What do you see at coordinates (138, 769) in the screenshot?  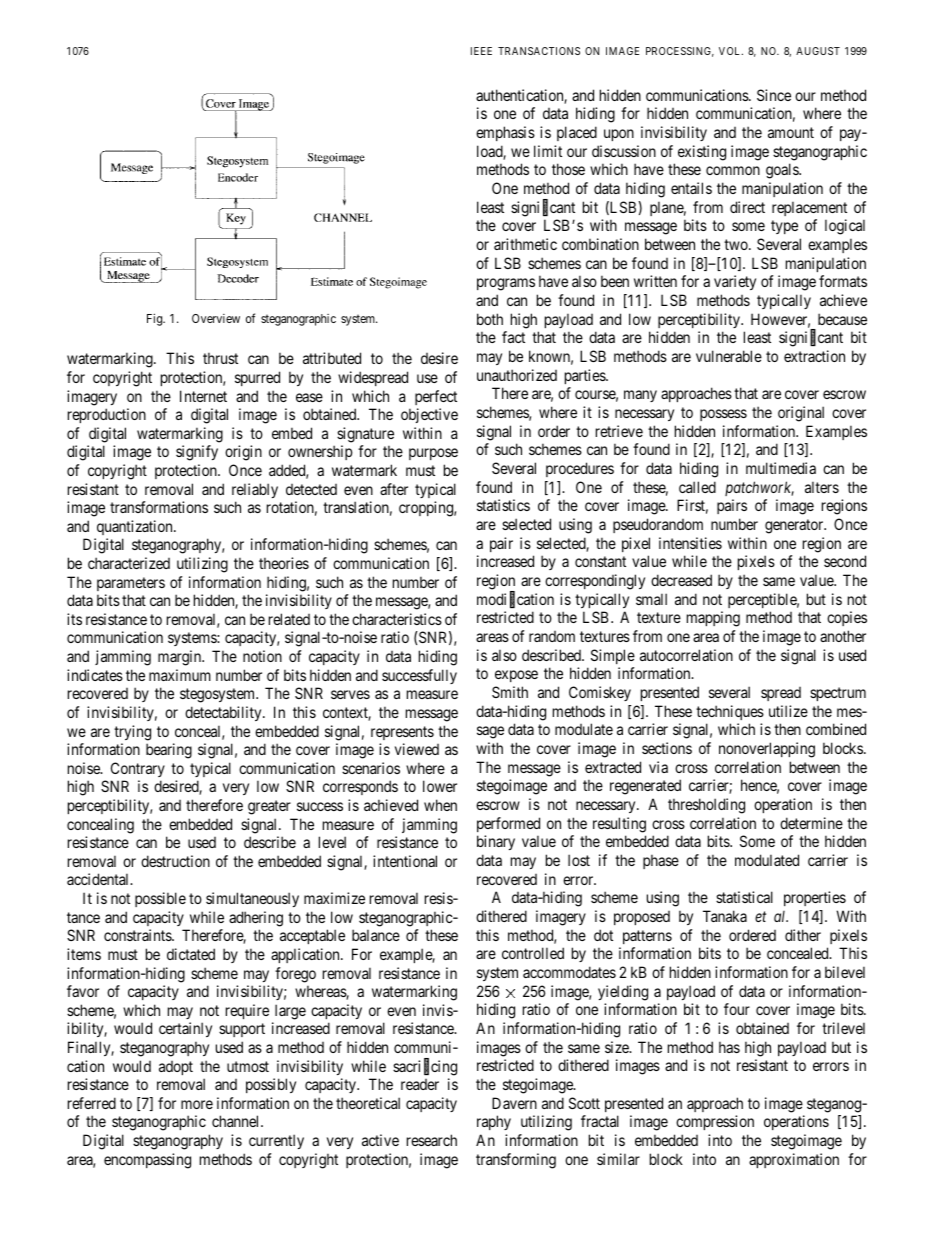 I see `Contrary` at bounding box center [138, 769].
